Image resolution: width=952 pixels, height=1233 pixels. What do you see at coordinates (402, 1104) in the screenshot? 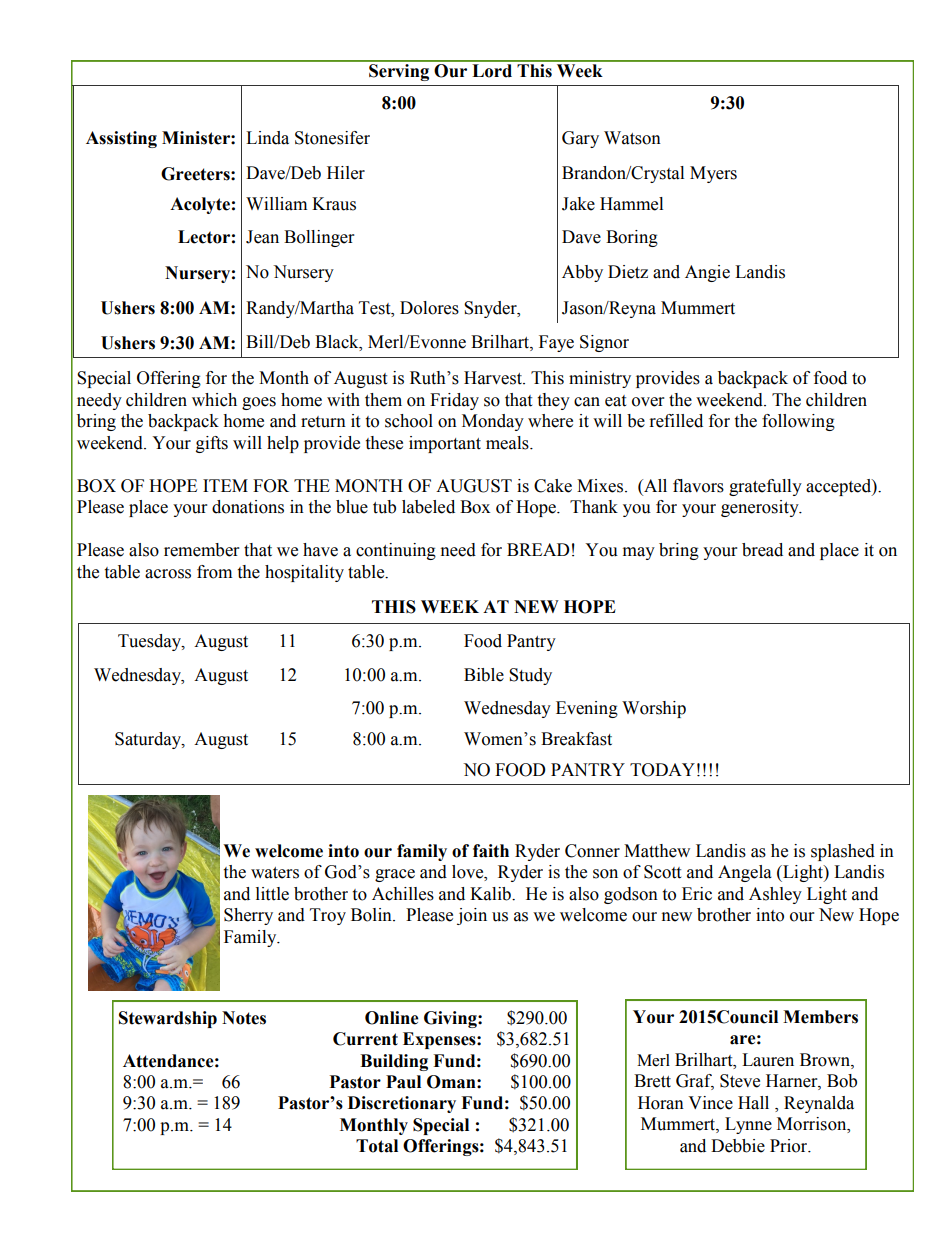
I see `Discretionary` at bounding box center [402, 1104].
